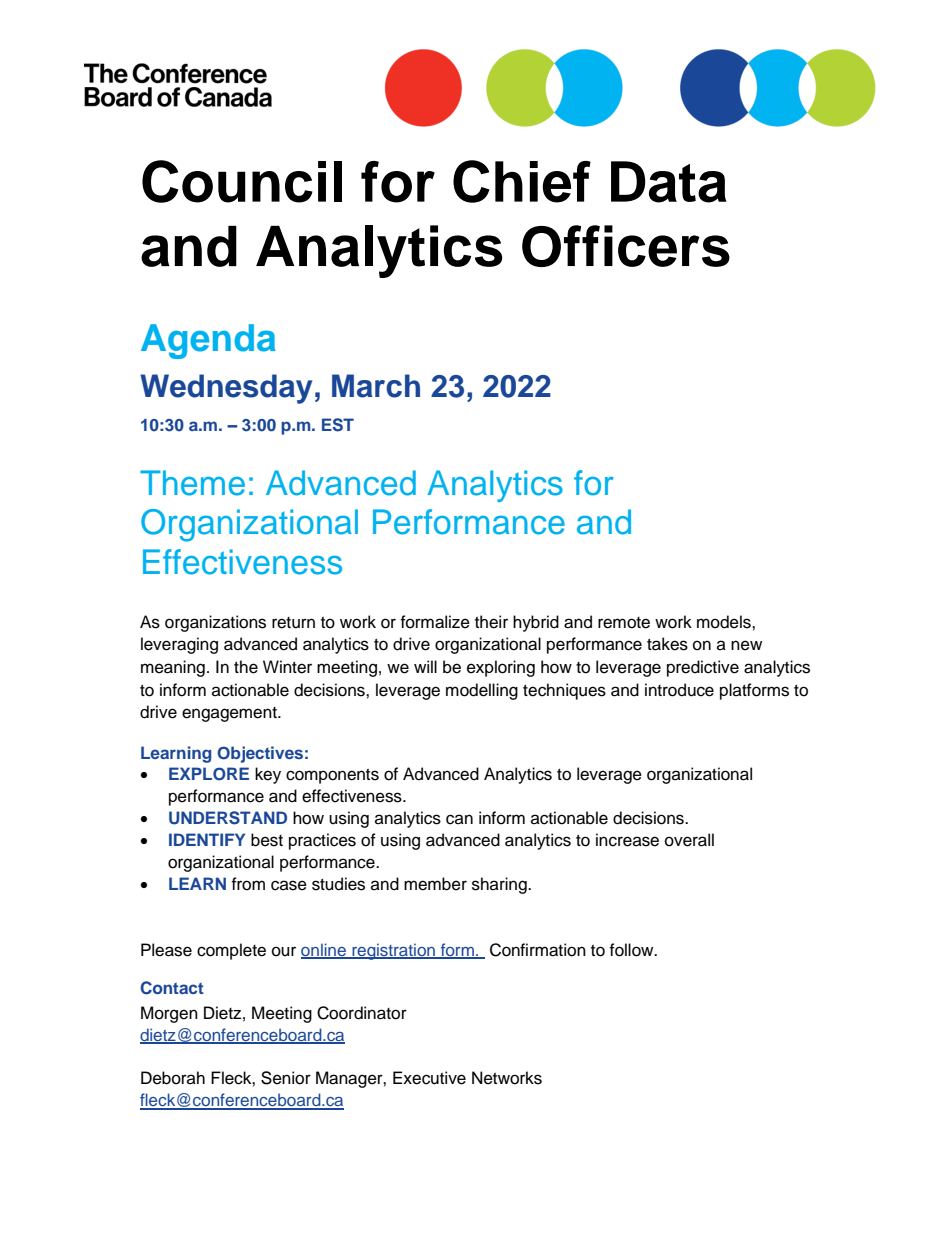  I want to click on follow, so click(632, 950).
